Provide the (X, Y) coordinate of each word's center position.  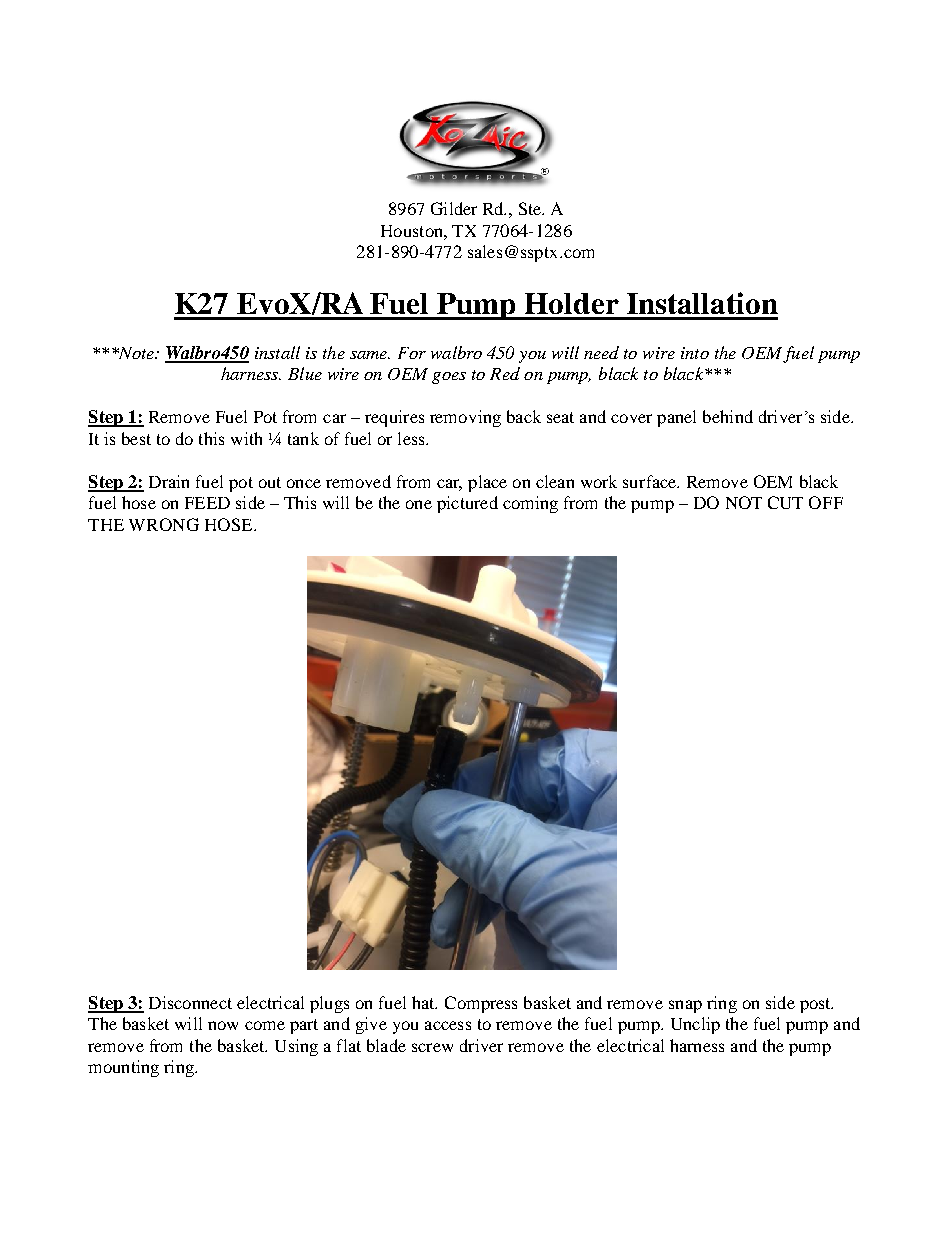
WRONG (164, 524)
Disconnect (190, 1002)
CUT (785, 502)
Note (136, 353)
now (223, 1025)
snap (685, 1006)
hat (424, 1002)
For (412, 353)
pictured (467, 504)
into (695, 353)
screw (432, 1047)
